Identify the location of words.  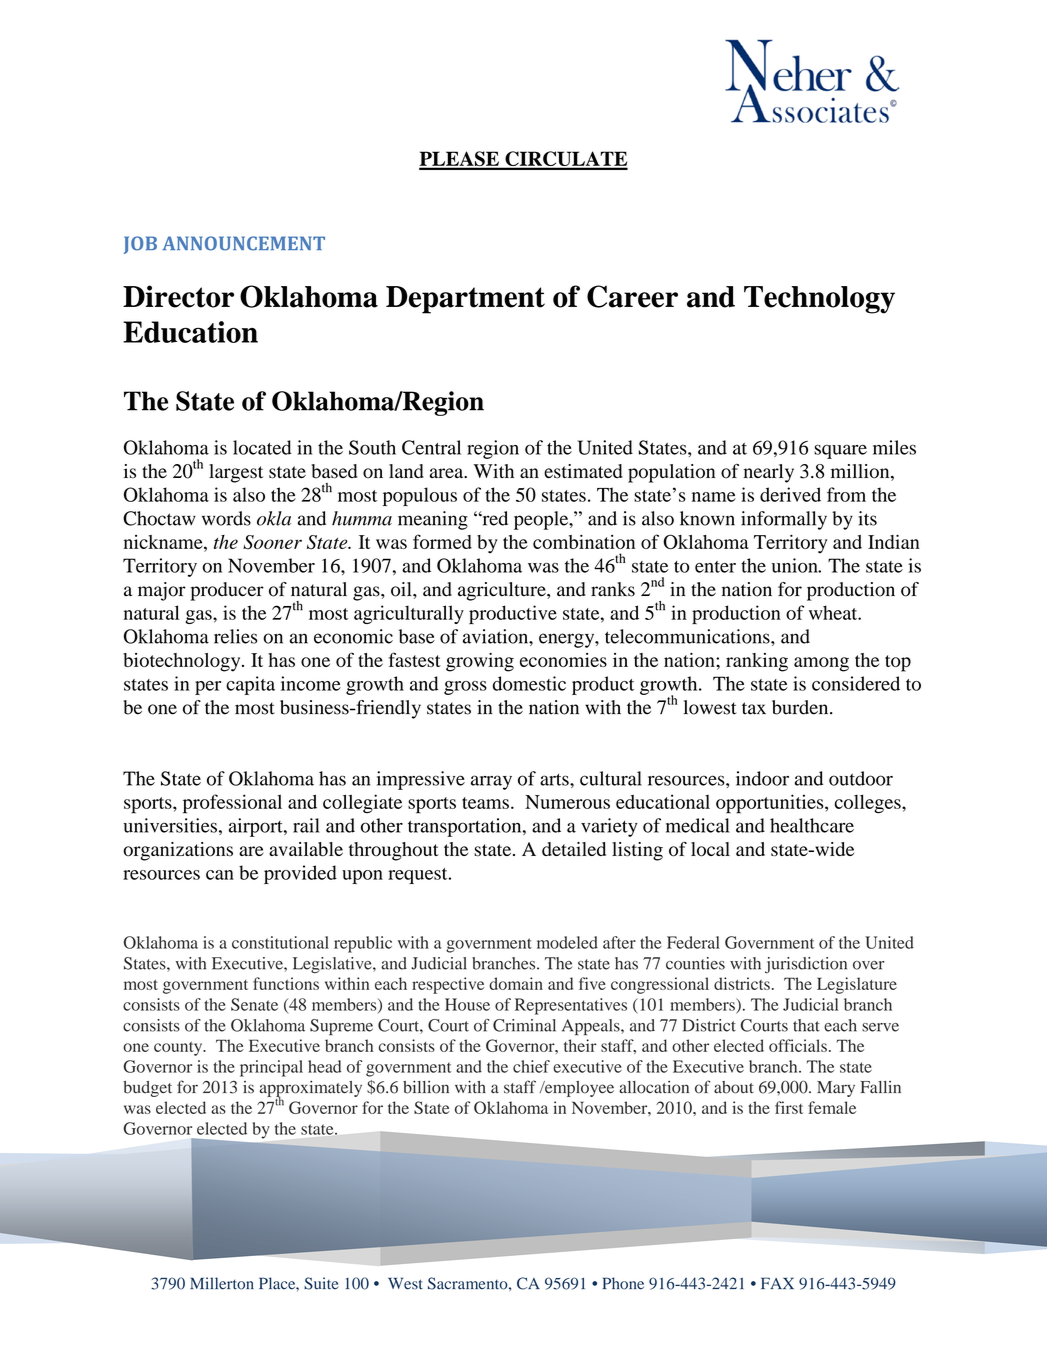
(226, 518).
